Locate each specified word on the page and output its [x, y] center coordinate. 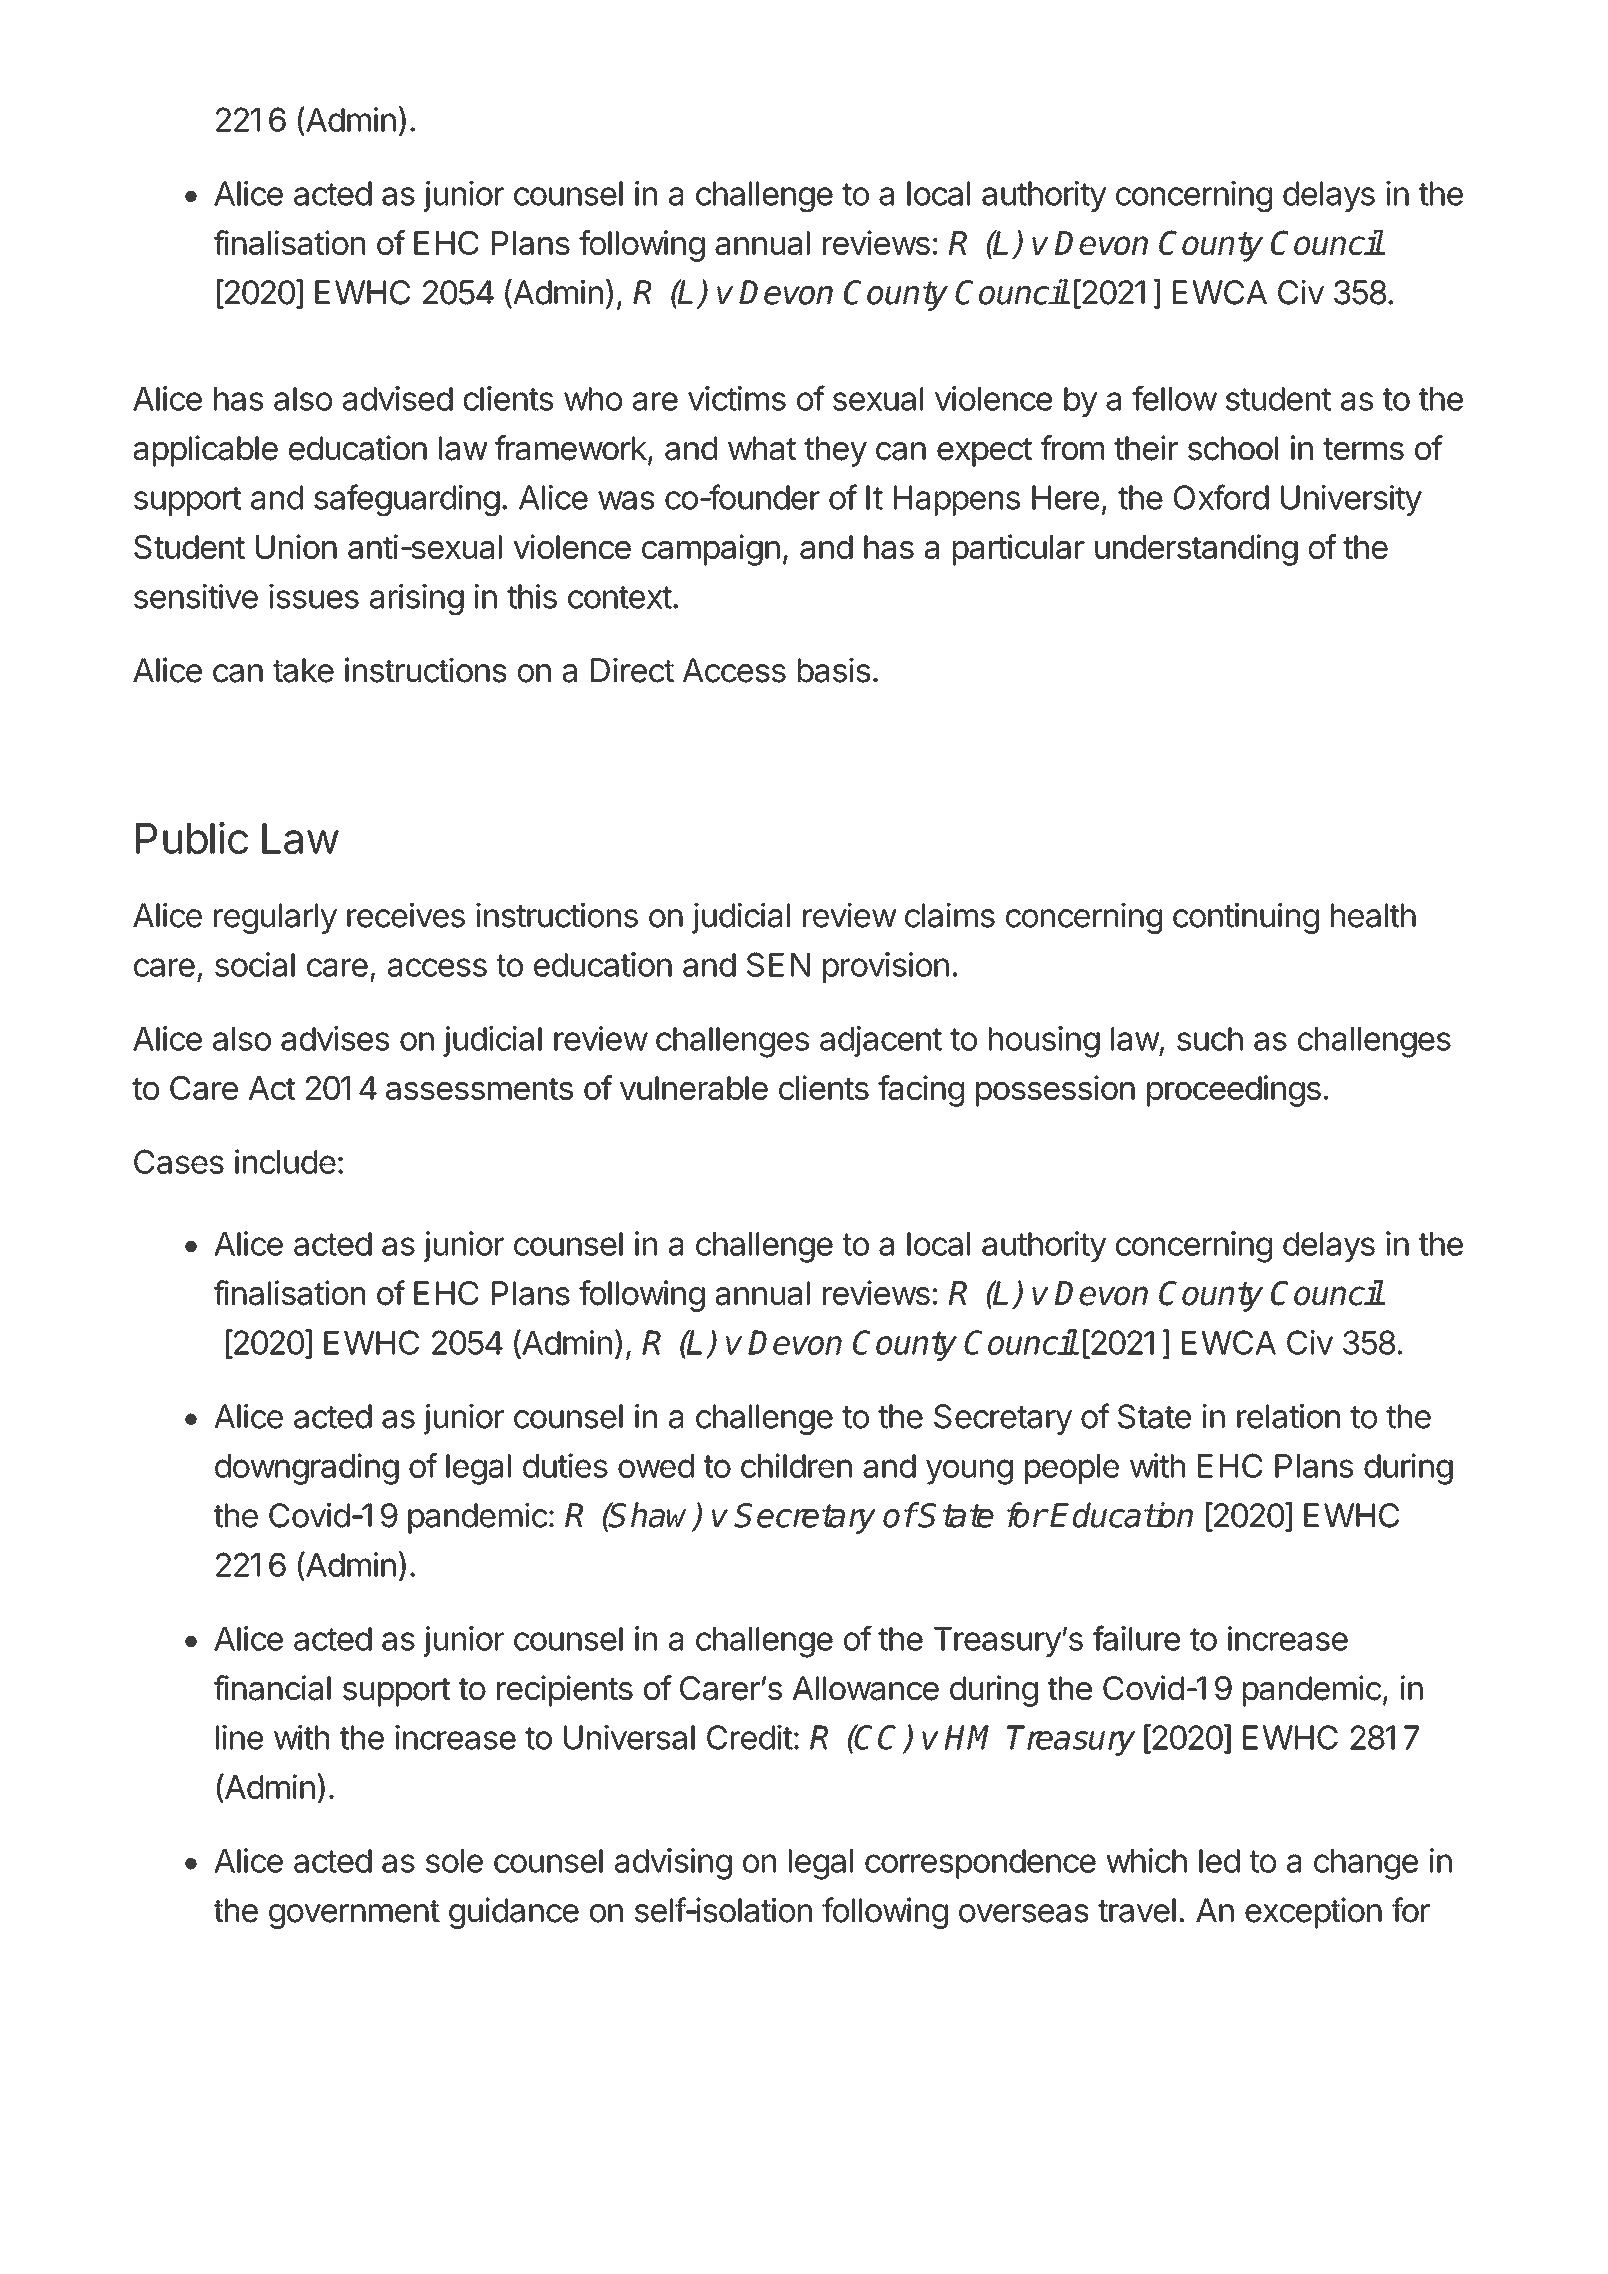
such [1210, 1039]
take [303, 670]
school [1233, 448]
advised [398, 398]
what [762, 448]
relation [1288, 1416]
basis [834, 670]
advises [335, 1038]
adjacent [881, 1041]
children [796, 1465]
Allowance [865, 1688]
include [285, 1161]
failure [1136, 1638]
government [354, 1914]
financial [272, 1688]
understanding [1196, 550]
